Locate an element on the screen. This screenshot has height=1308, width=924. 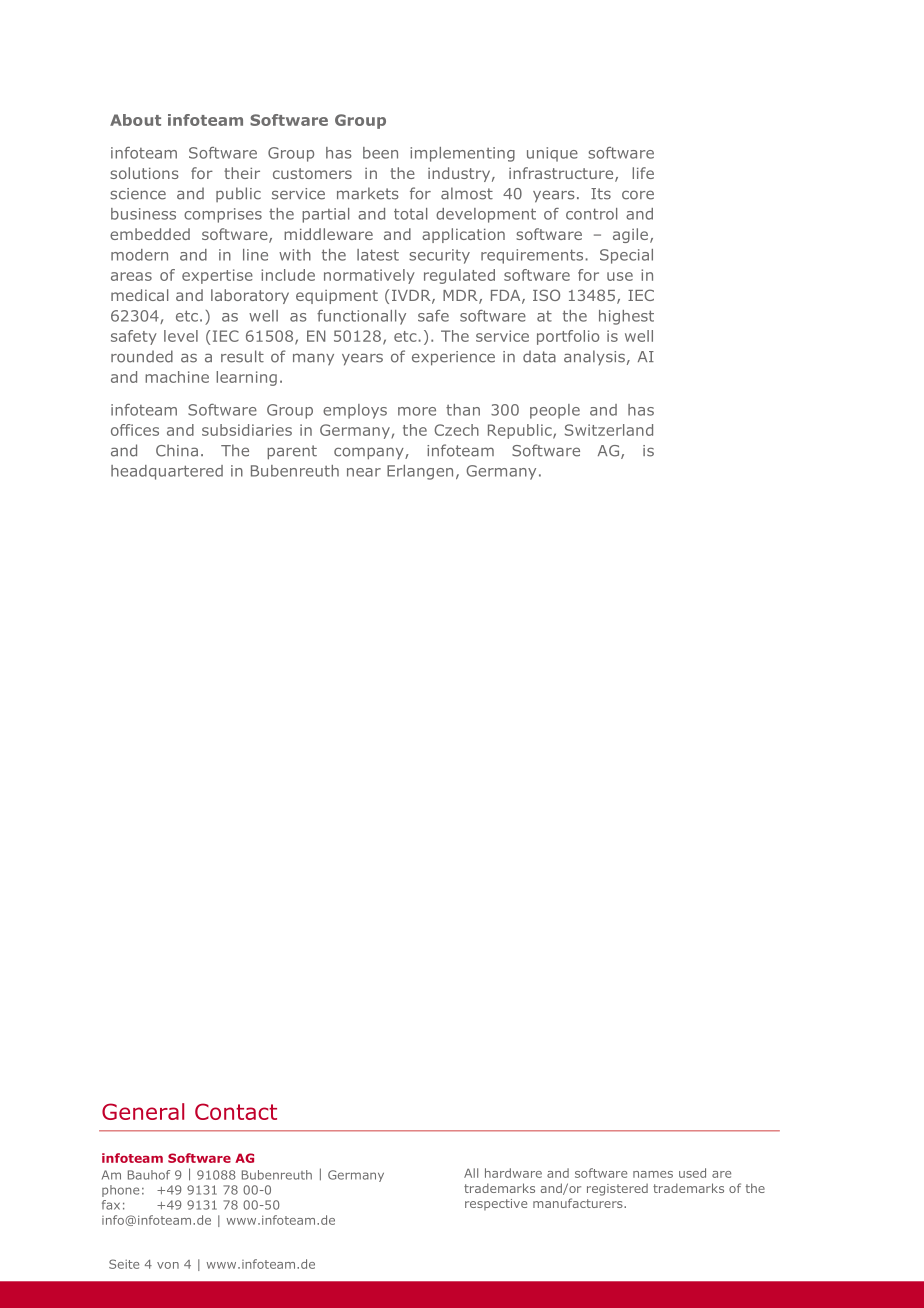
Erlangen is located at coordinates (420, 472).
